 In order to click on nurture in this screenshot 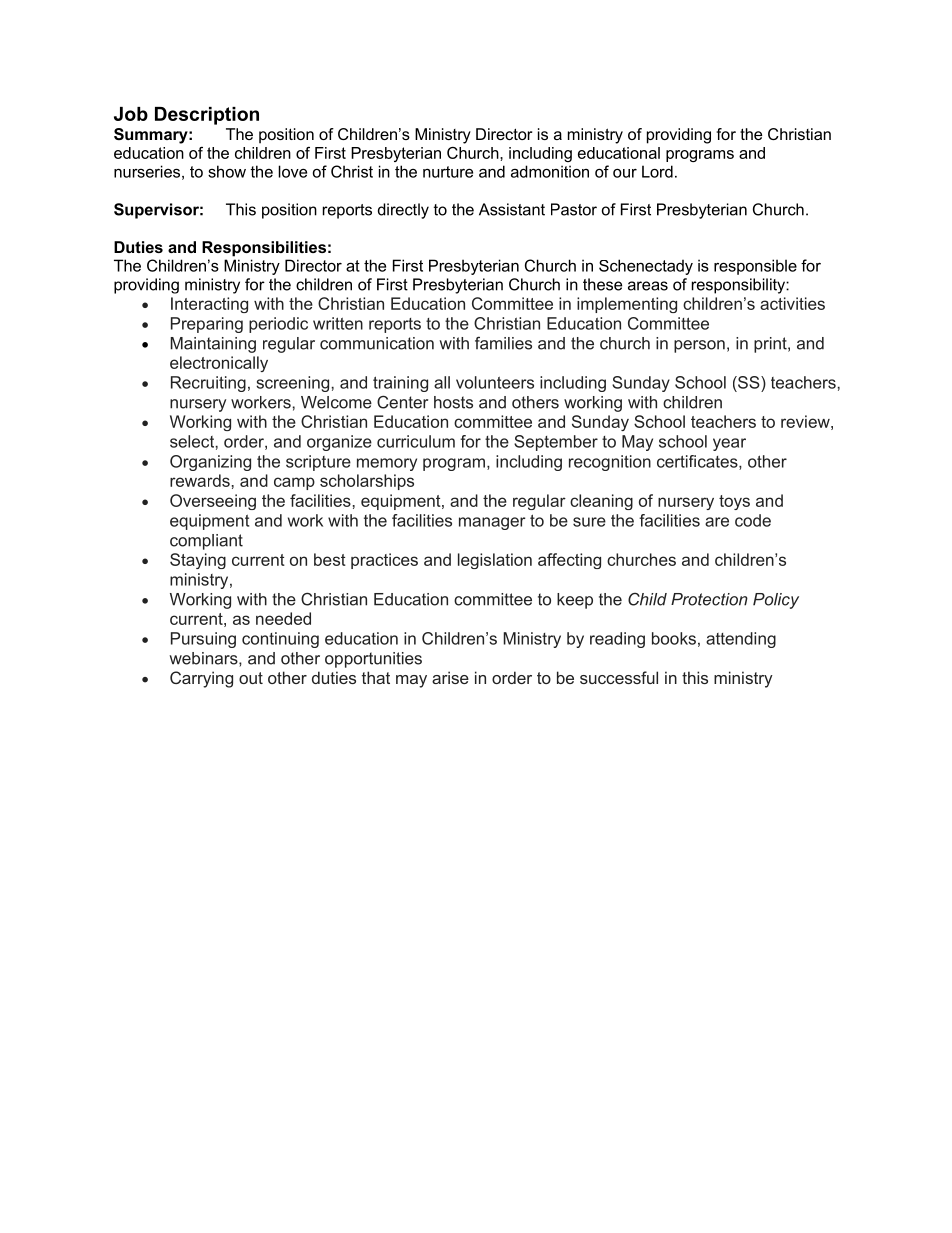, I will do `click(448, 172)`.
